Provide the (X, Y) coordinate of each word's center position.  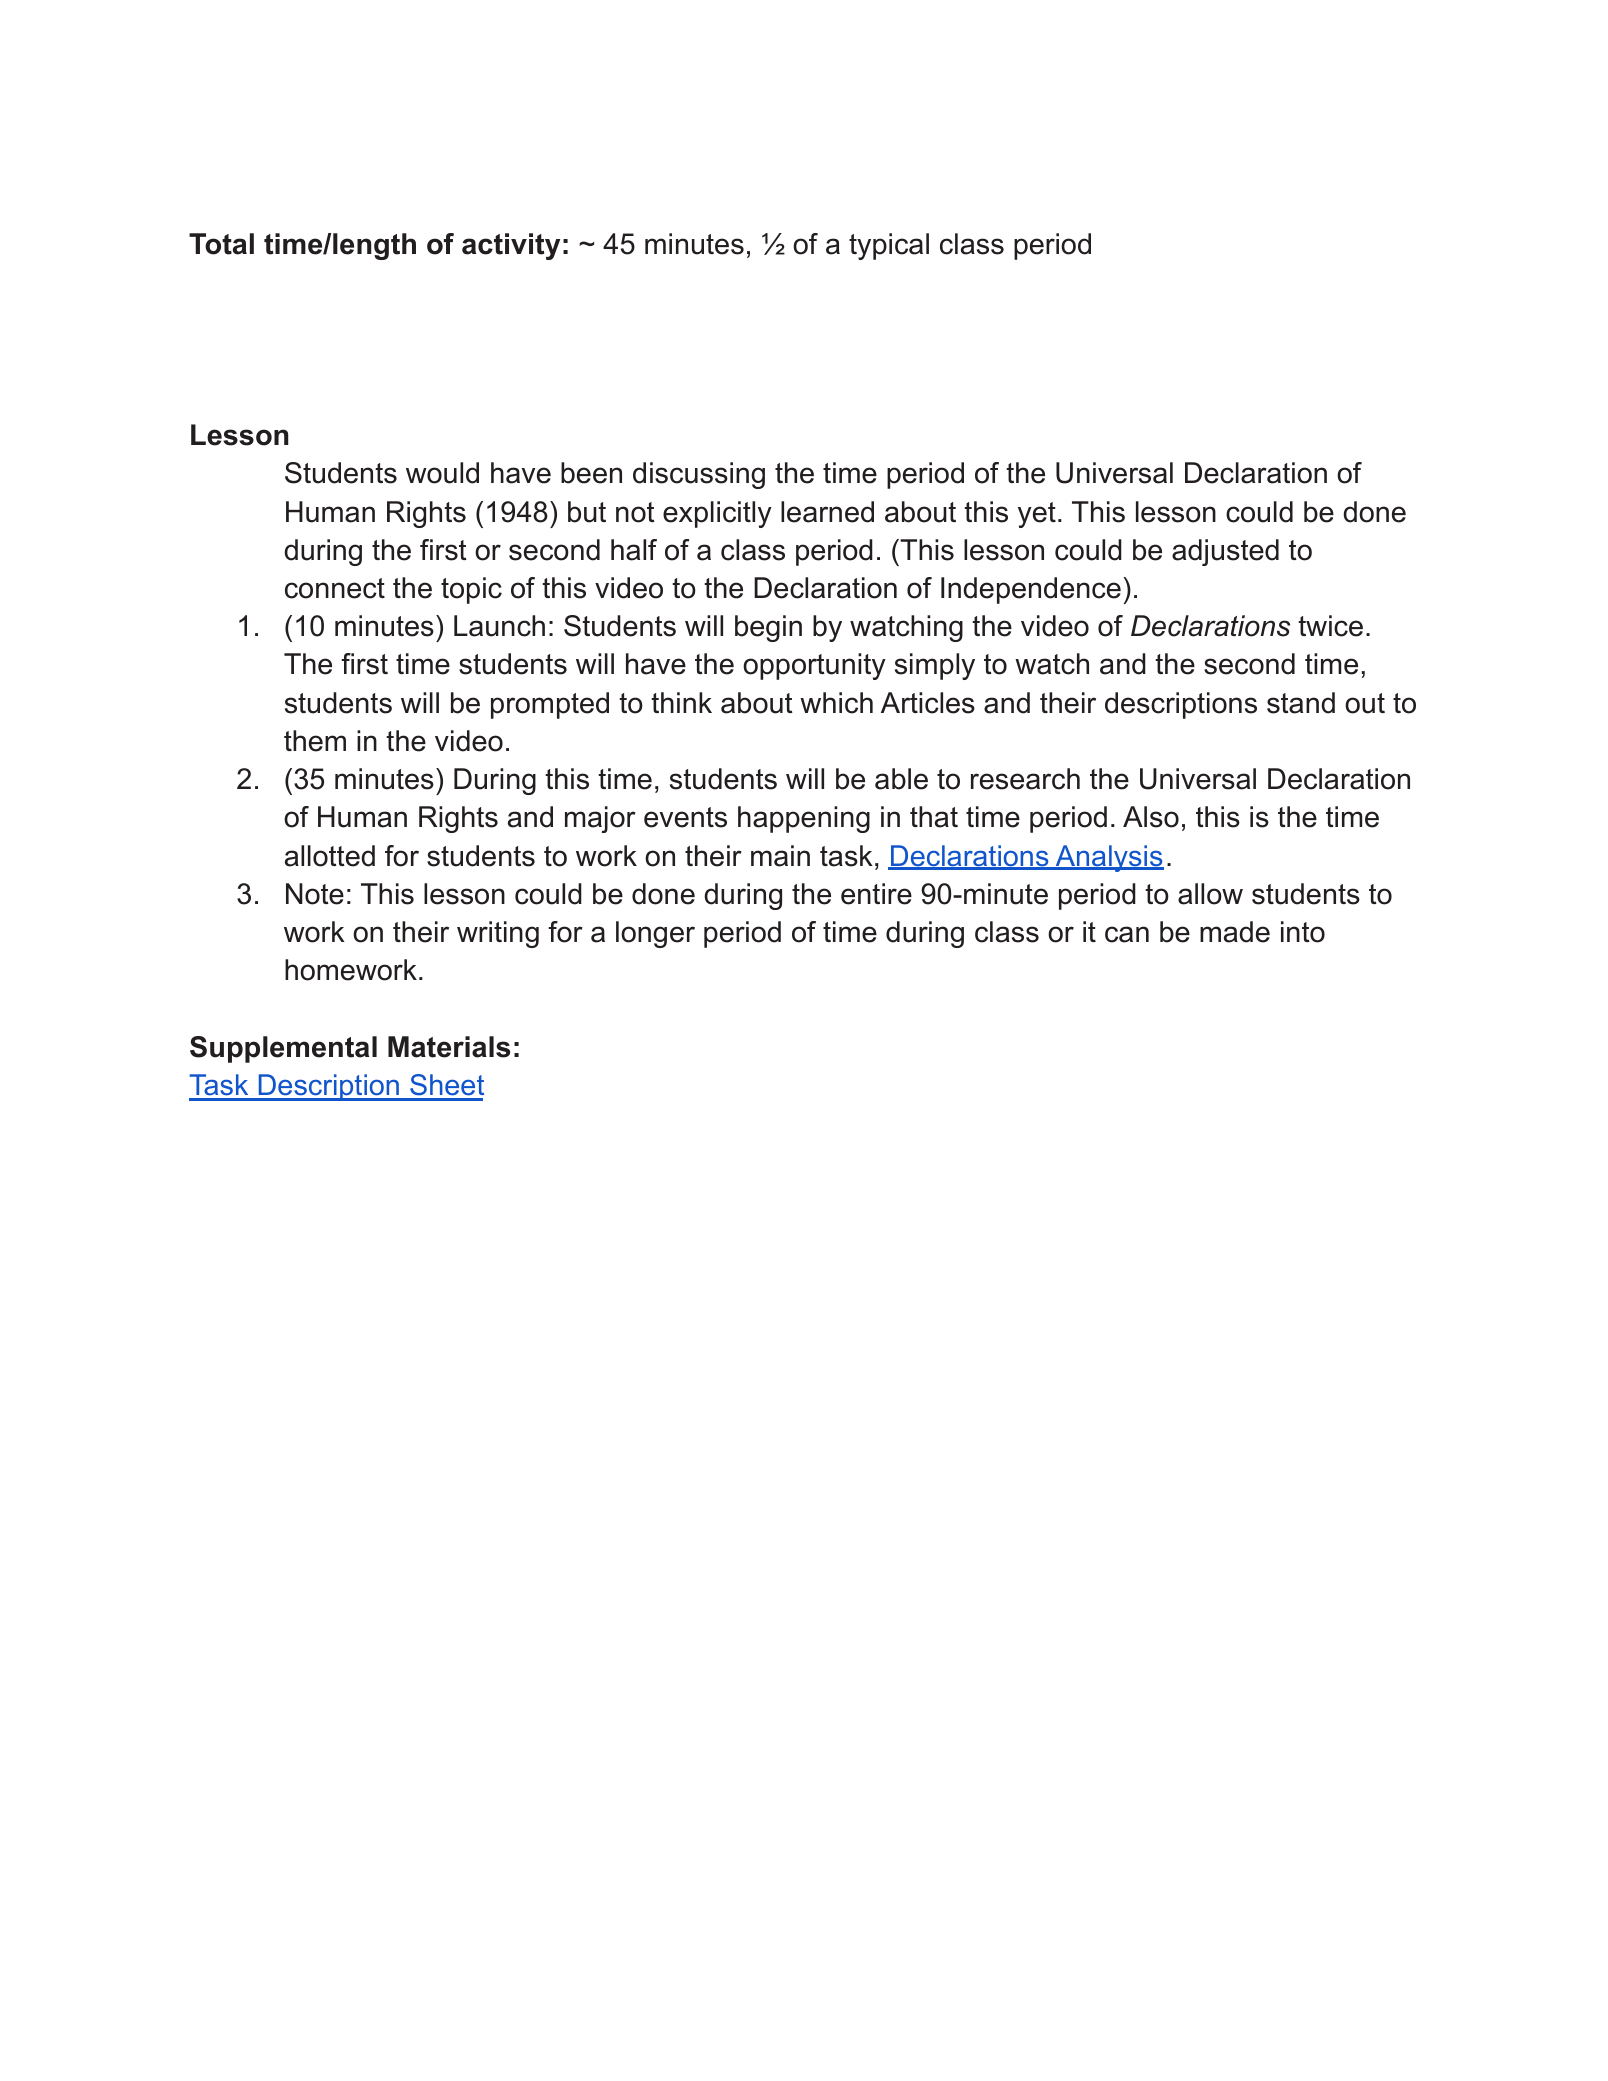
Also (1151, 817)
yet (1037, 515)
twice (1330, 626)
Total (221, 244)
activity (511, 246)
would (442, 473)
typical (889, 246)
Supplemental (283, 1049)
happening (804, 819)
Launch (499, 626)
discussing (699, 475)
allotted (330, 856)
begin (768, 628)
